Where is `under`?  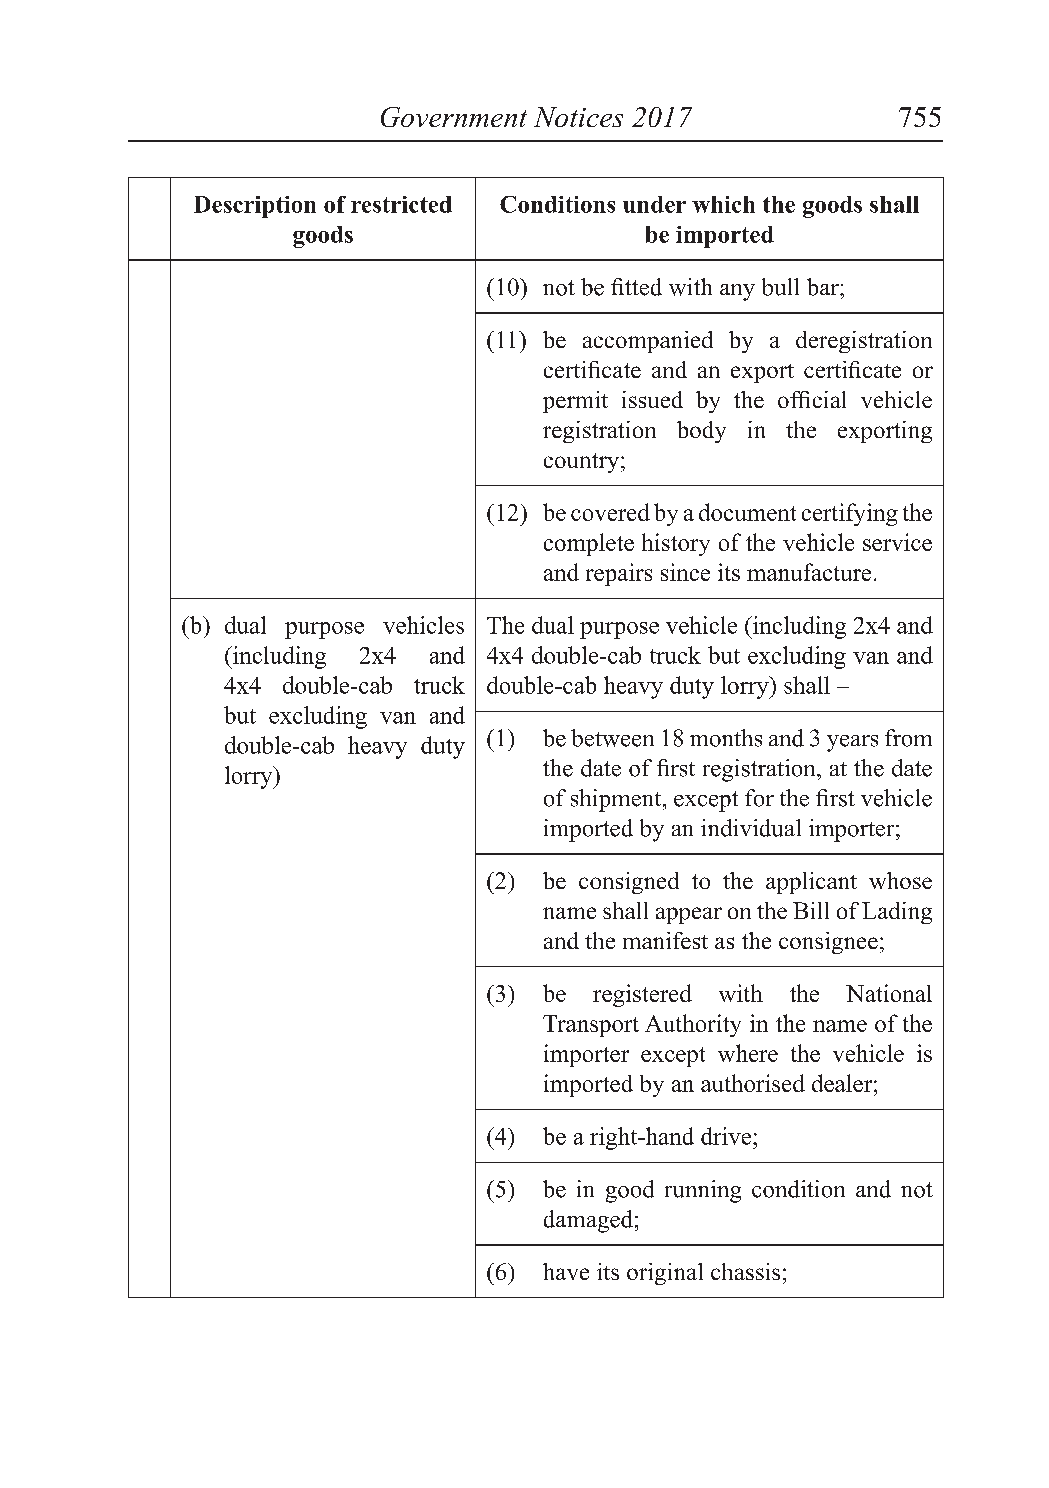
under is located at coordinates (654, 204).
